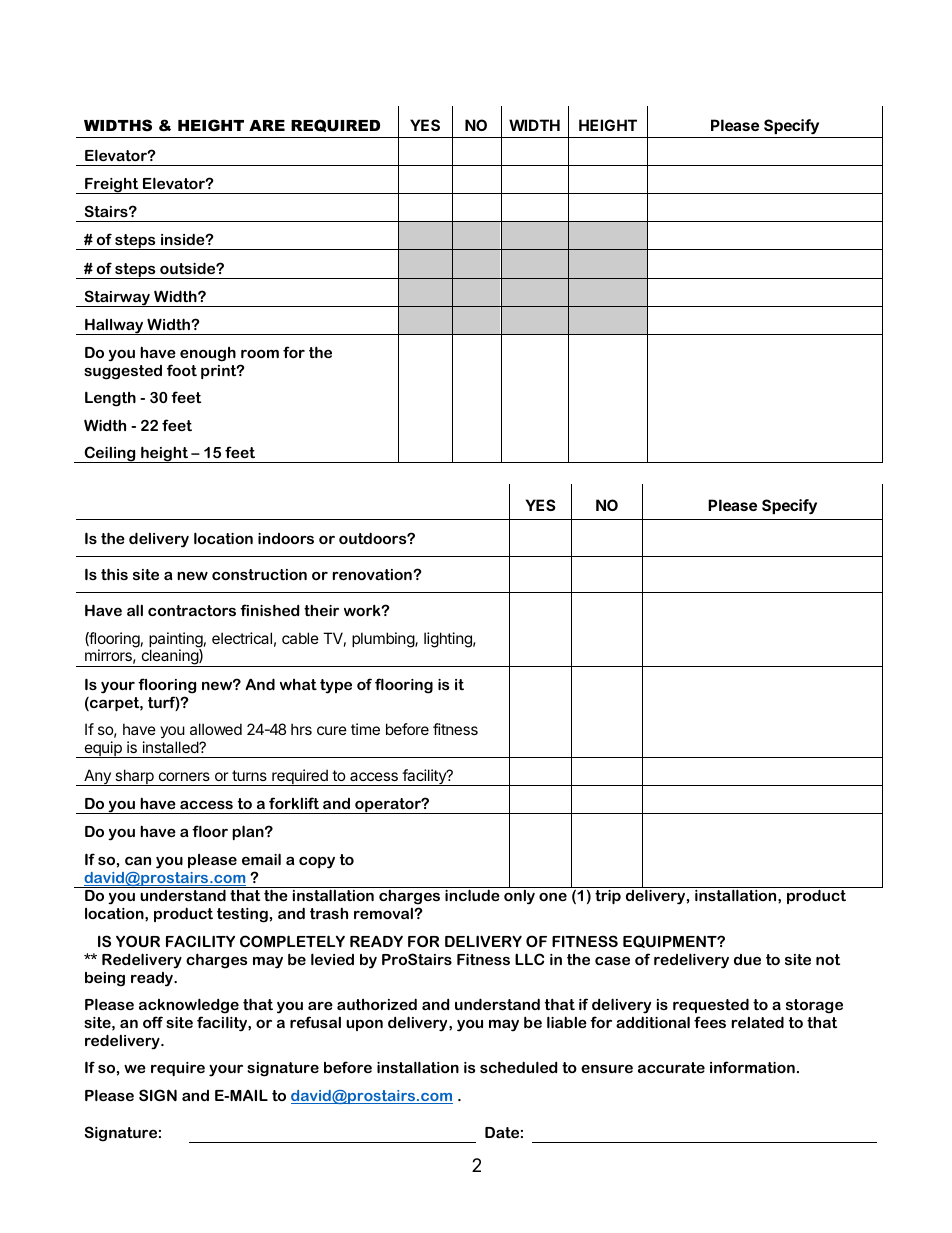 Image resolution: width=952 pixels, height=1233 pixels. What do you see at coordinates (608, 897) in the screenshot?
I see `trip` at bounding box center [608, 897].
